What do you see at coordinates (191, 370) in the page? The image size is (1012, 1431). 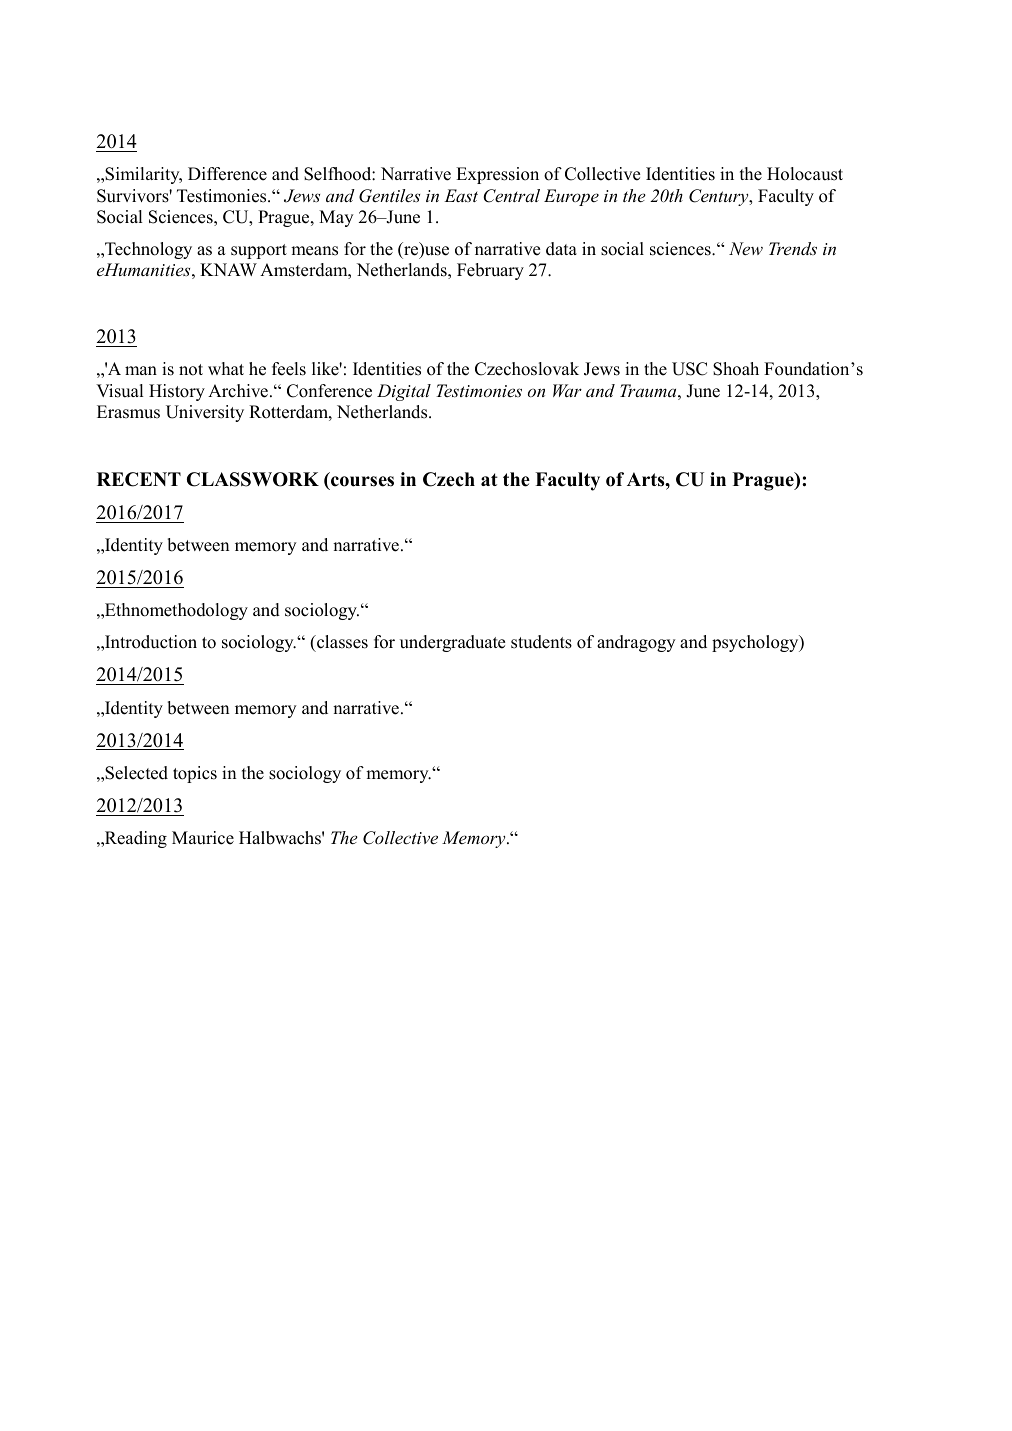 I see `not` at bounding box center [191, 370].
